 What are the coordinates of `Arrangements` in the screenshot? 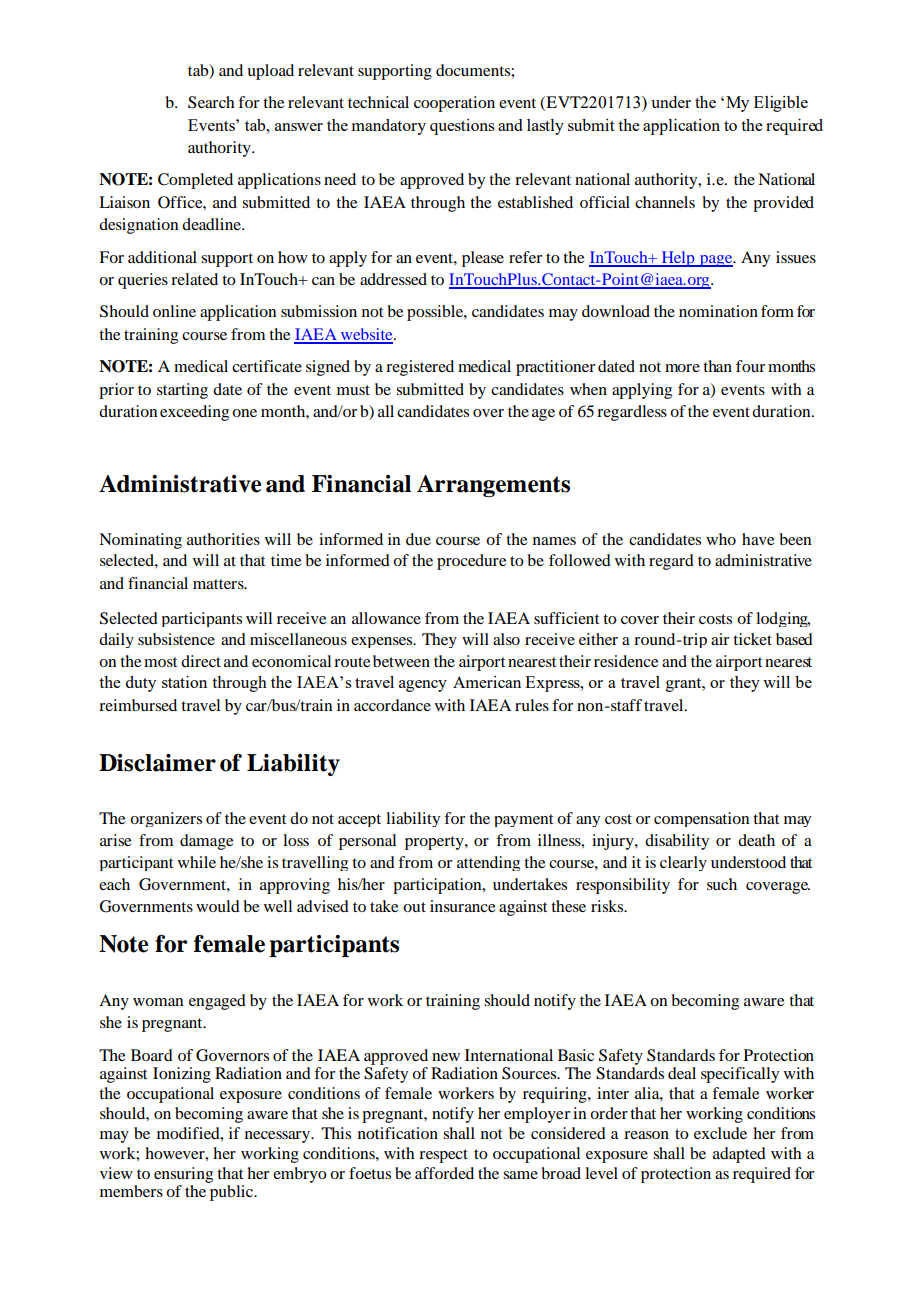 It's located at (493, 486).
